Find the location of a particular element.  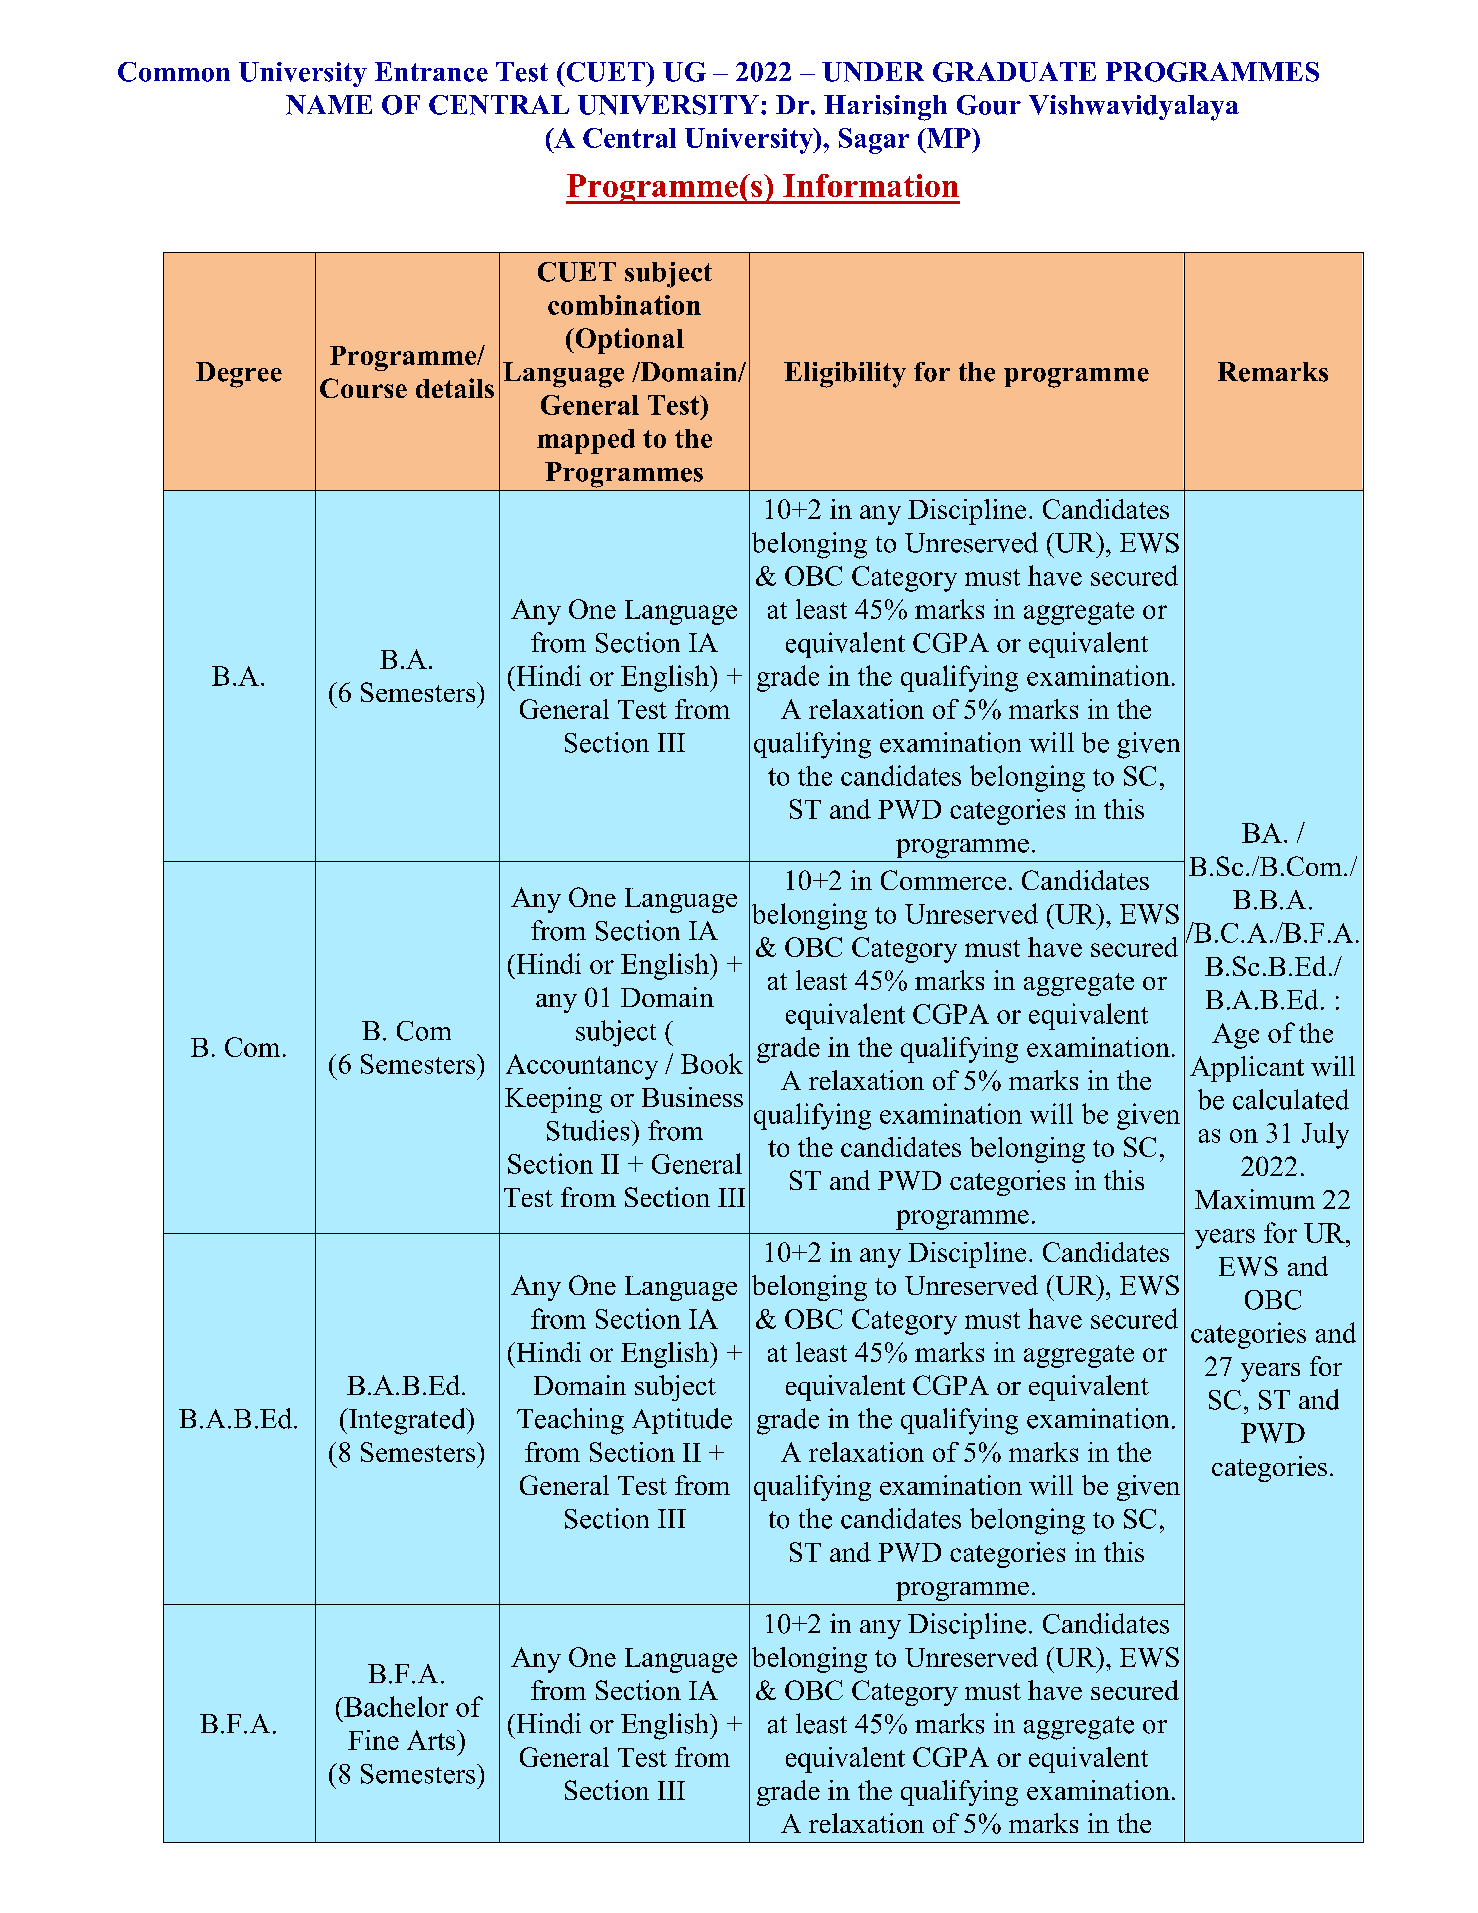

Sagar is located at coordinates (874, 141).
